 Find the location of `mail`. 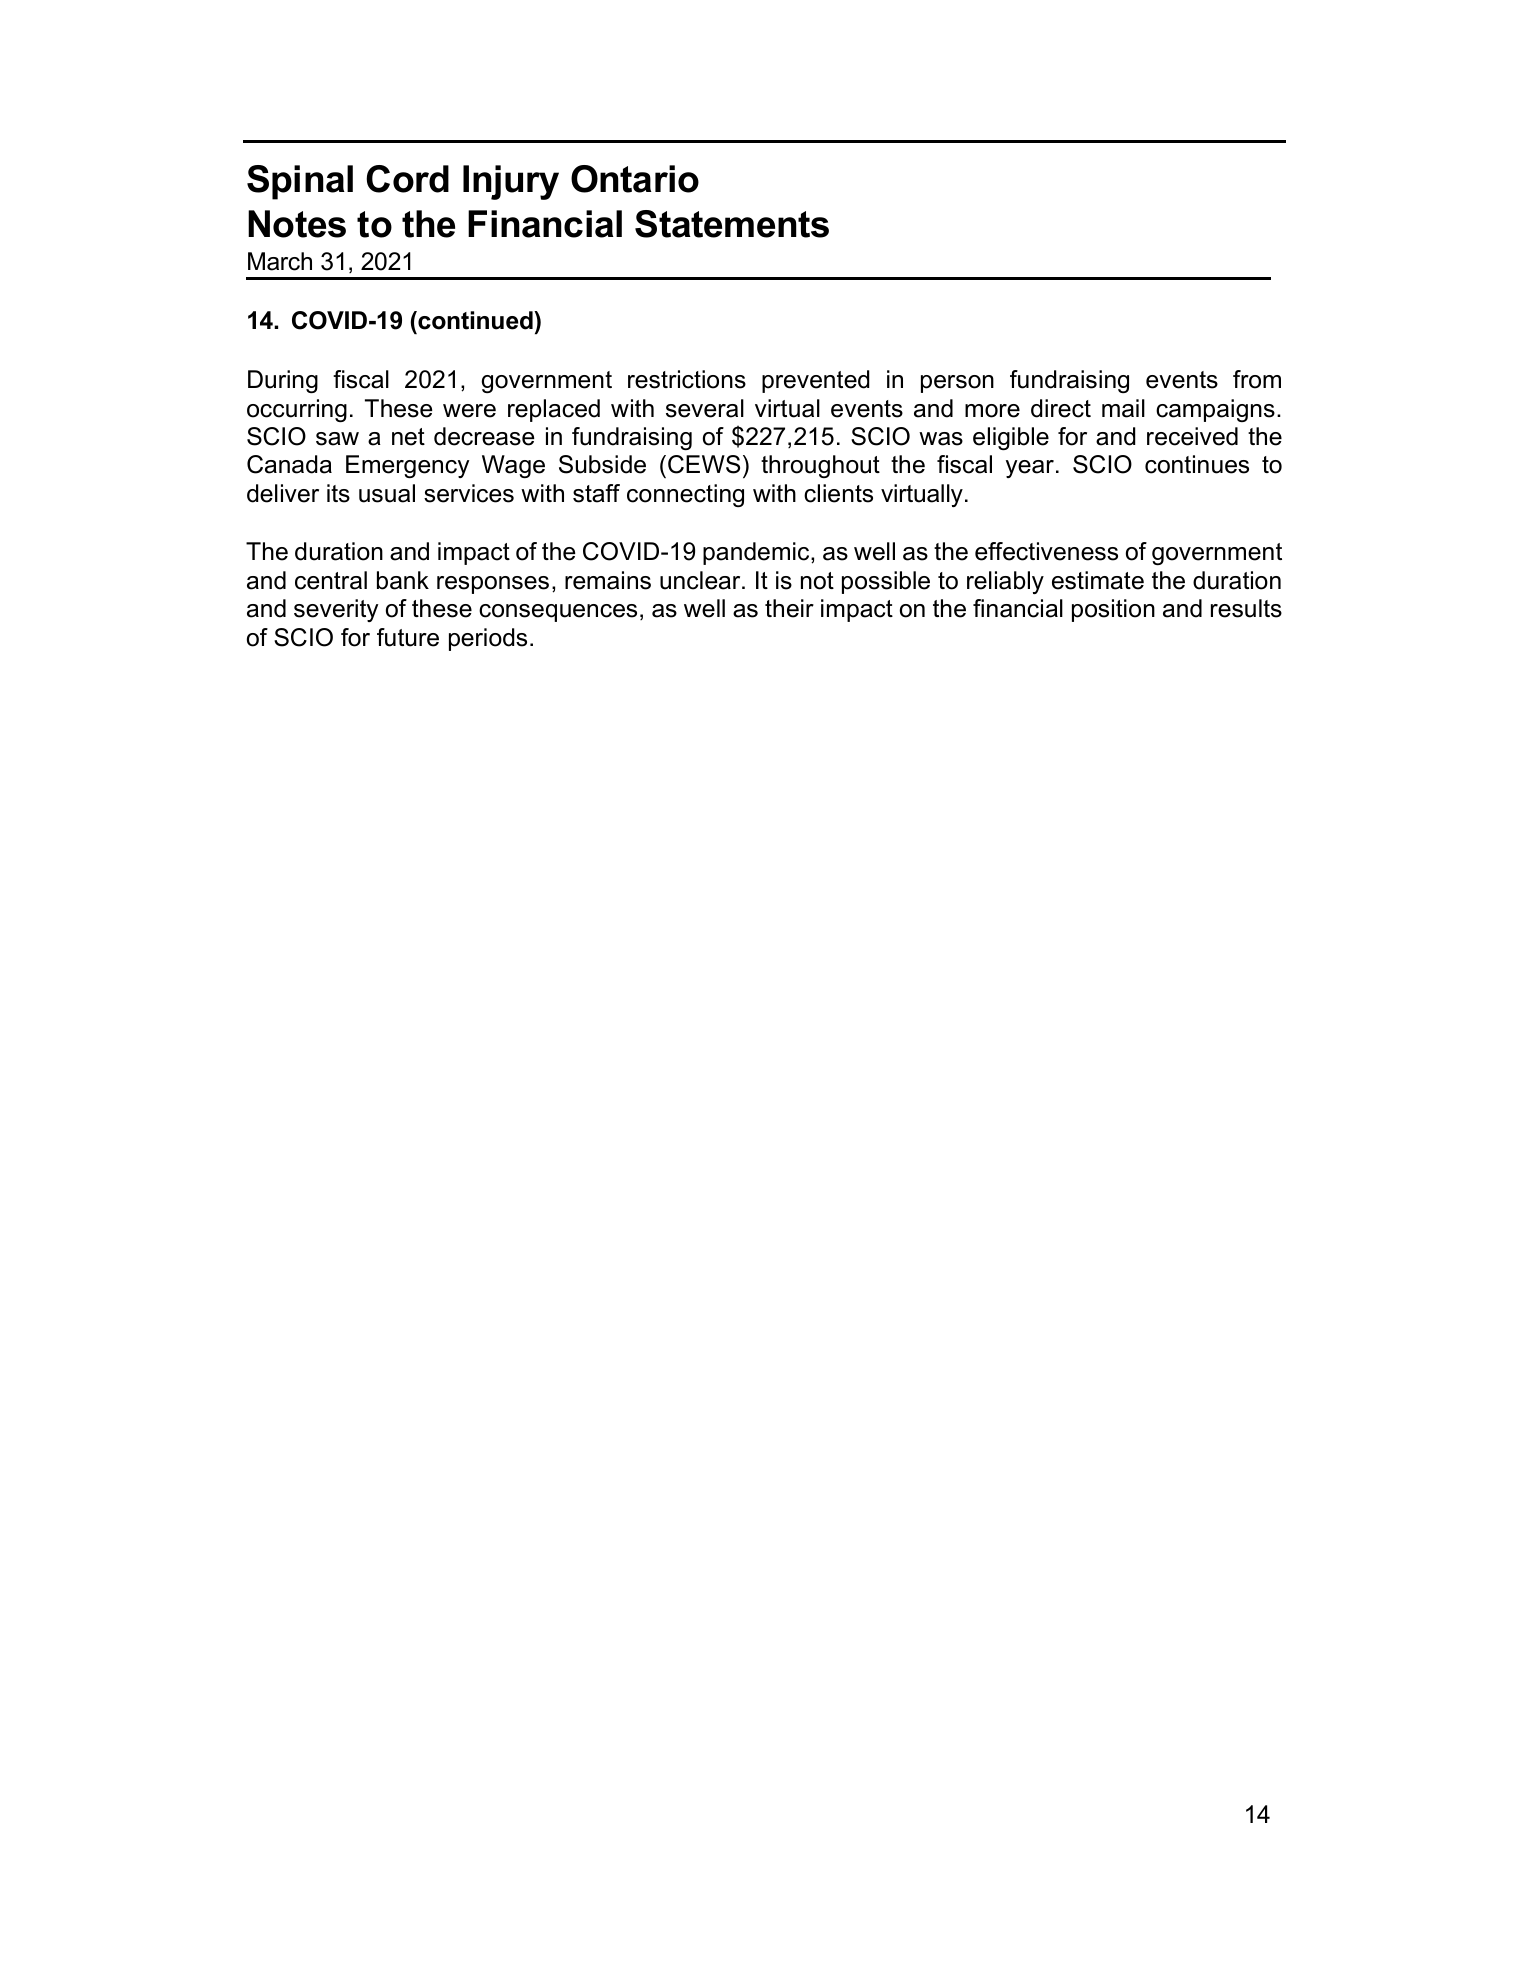

mail is located at coordinates (1123, 408).
